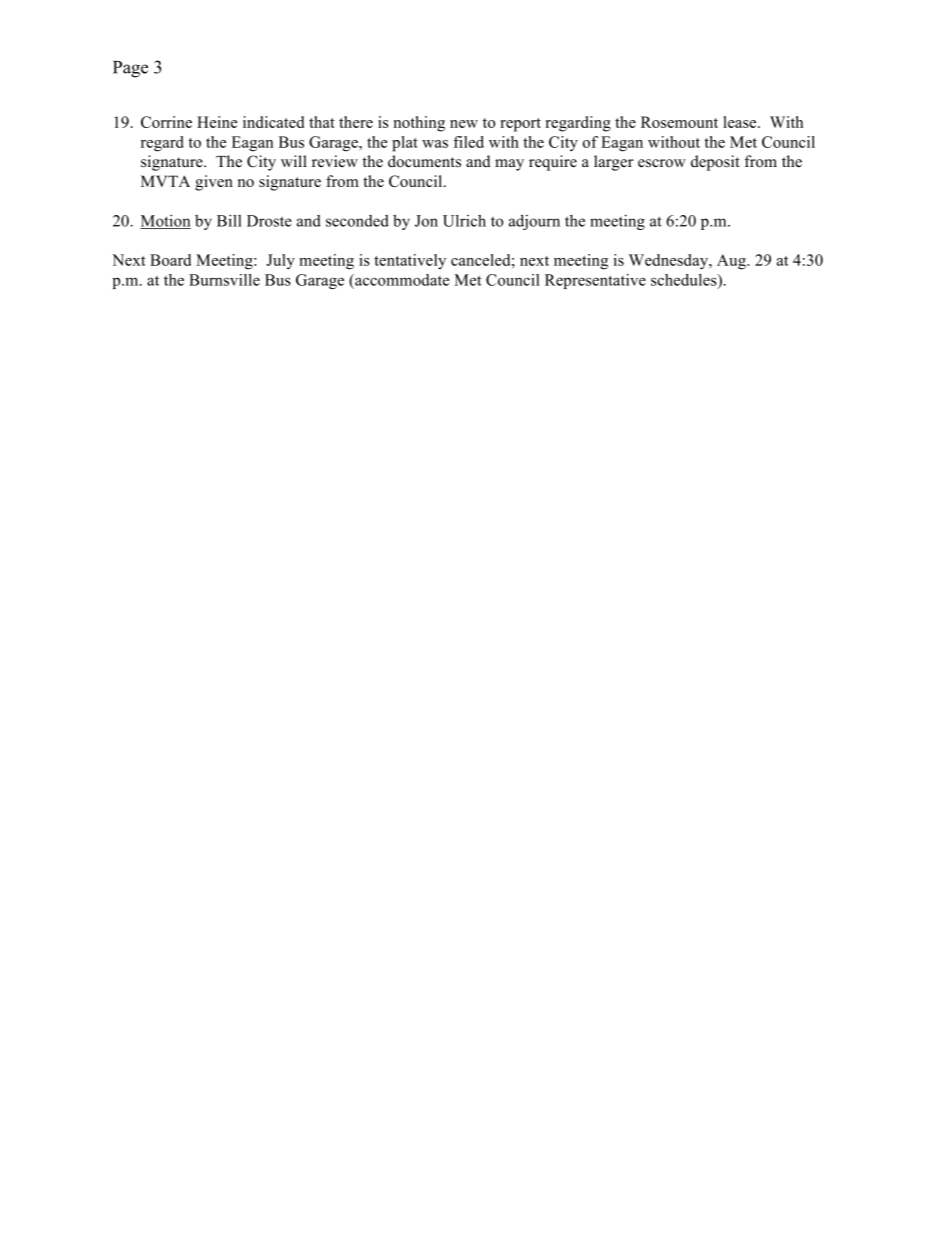  Describe the element at coordinates (464, 221) in the page. I see `Ulrich` at that location.
